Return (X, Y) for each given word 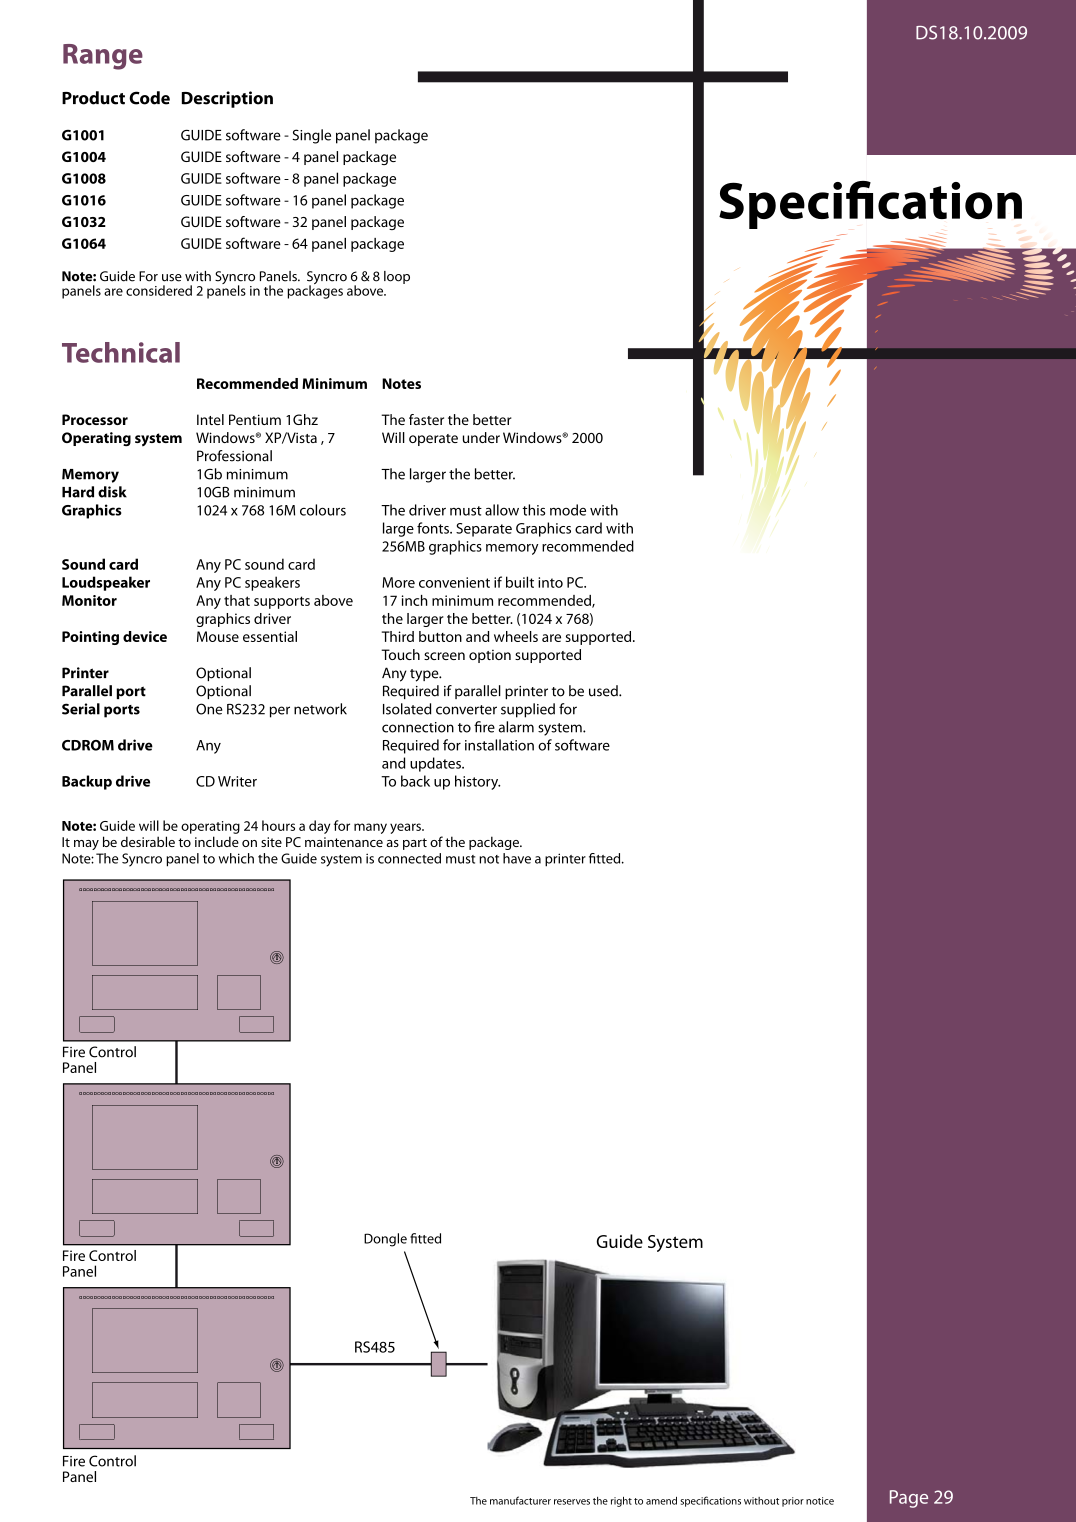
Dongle (385, 1240)
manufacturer (520, 1500)
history (477, 782)
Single (311, 136)
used (604, 691)
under (481, 437)
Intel (210, 419)
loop (397, 277)
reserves (572, 1502)
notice (820, 1501)
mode (568, 510)
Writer (237, 781)
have (517, 858)
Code (149, 98)
